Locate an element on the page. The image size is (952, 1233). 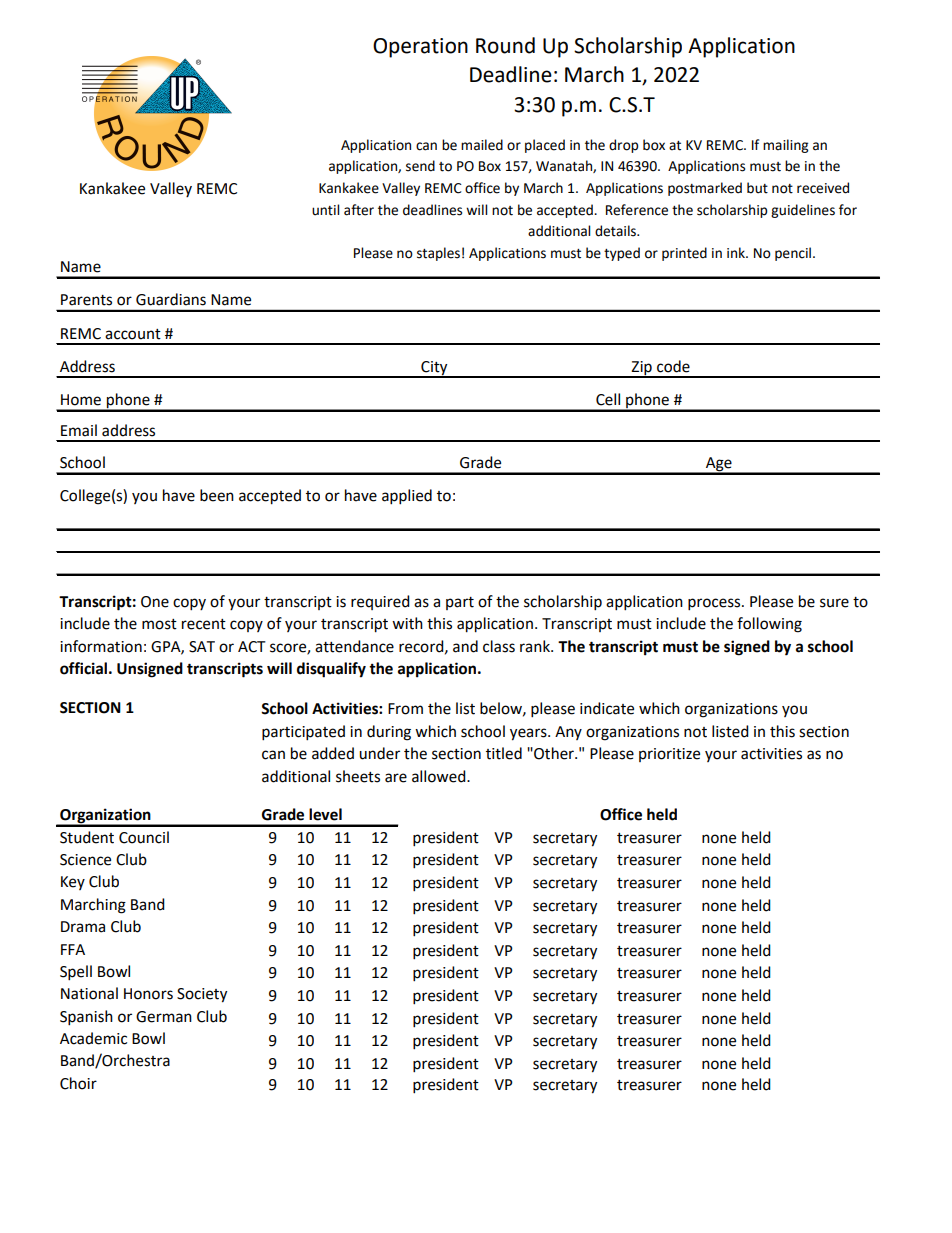
allowed is located at coordinates (440, 776).
